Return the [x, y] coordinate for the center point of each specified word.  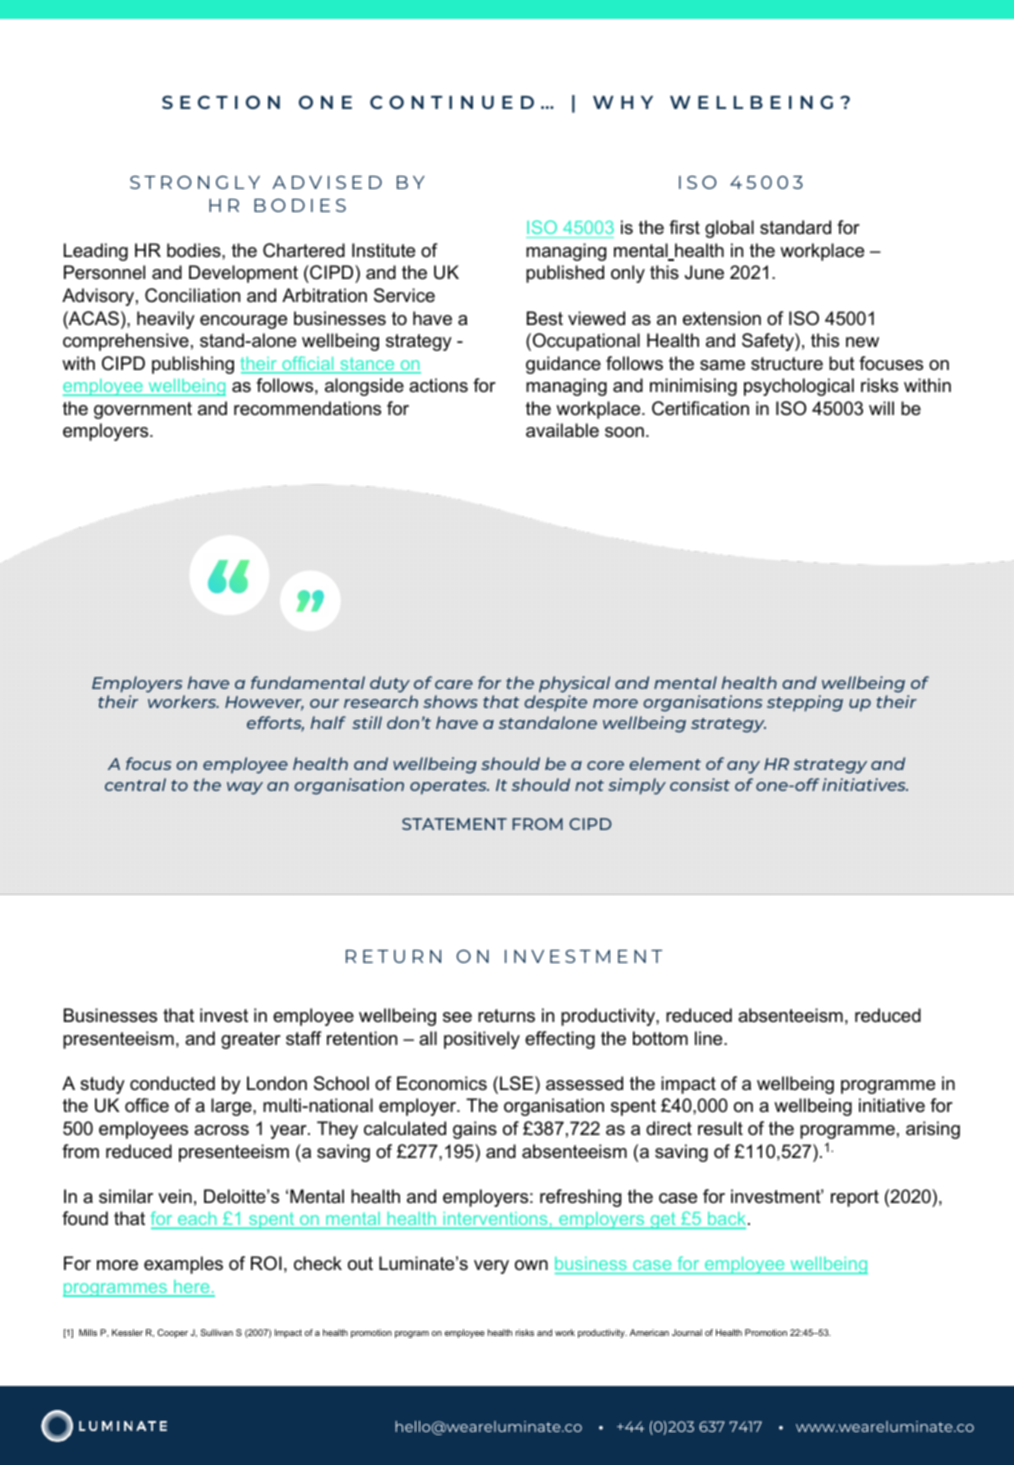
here [192, 1288]
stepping [805, 703]
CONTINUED [452, 102]
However [264, 703]
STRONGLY [195, 182]
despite [555, 703]
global [729, 229]
